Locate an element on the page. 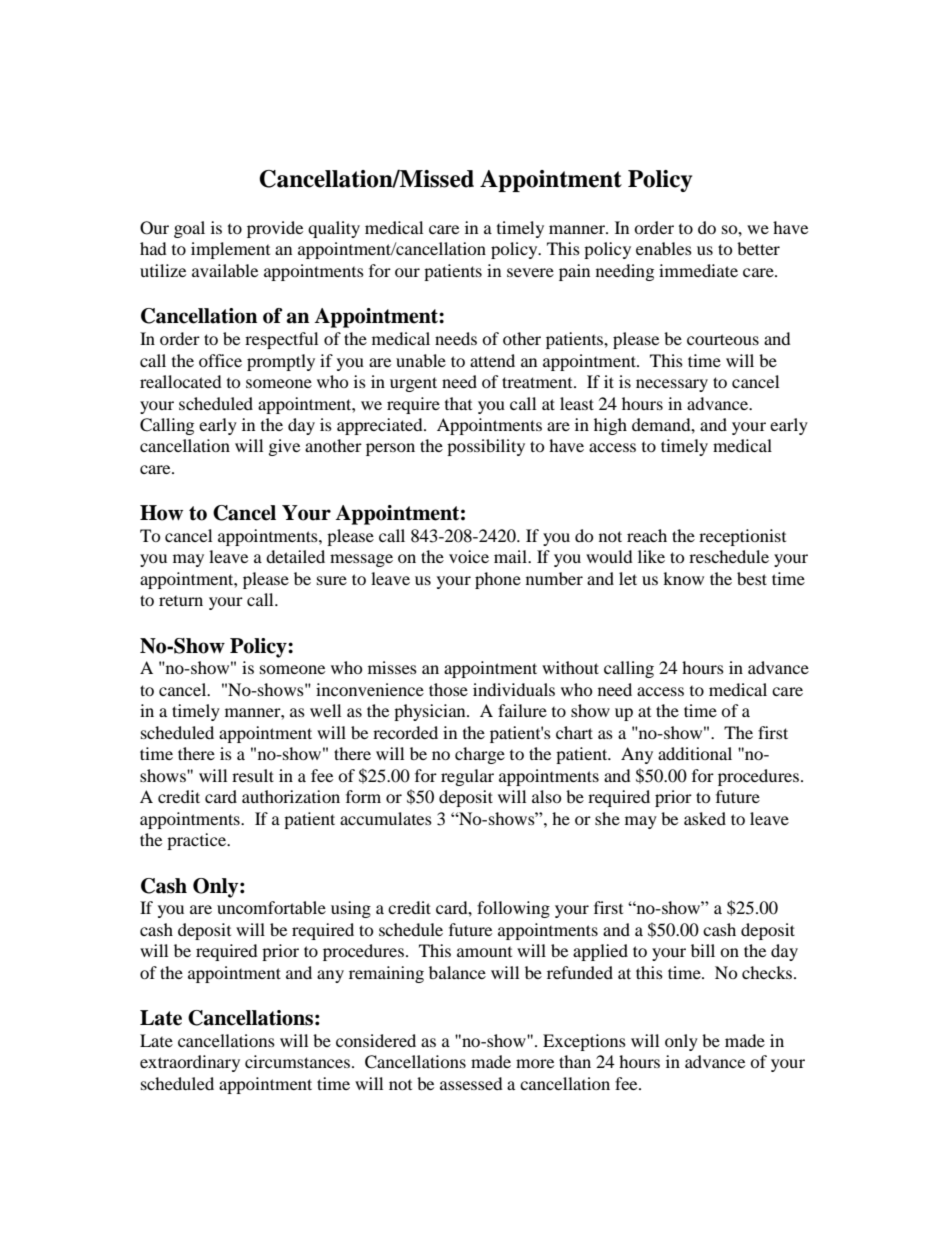  extraordinary is located at coordinates (190, 1063).
